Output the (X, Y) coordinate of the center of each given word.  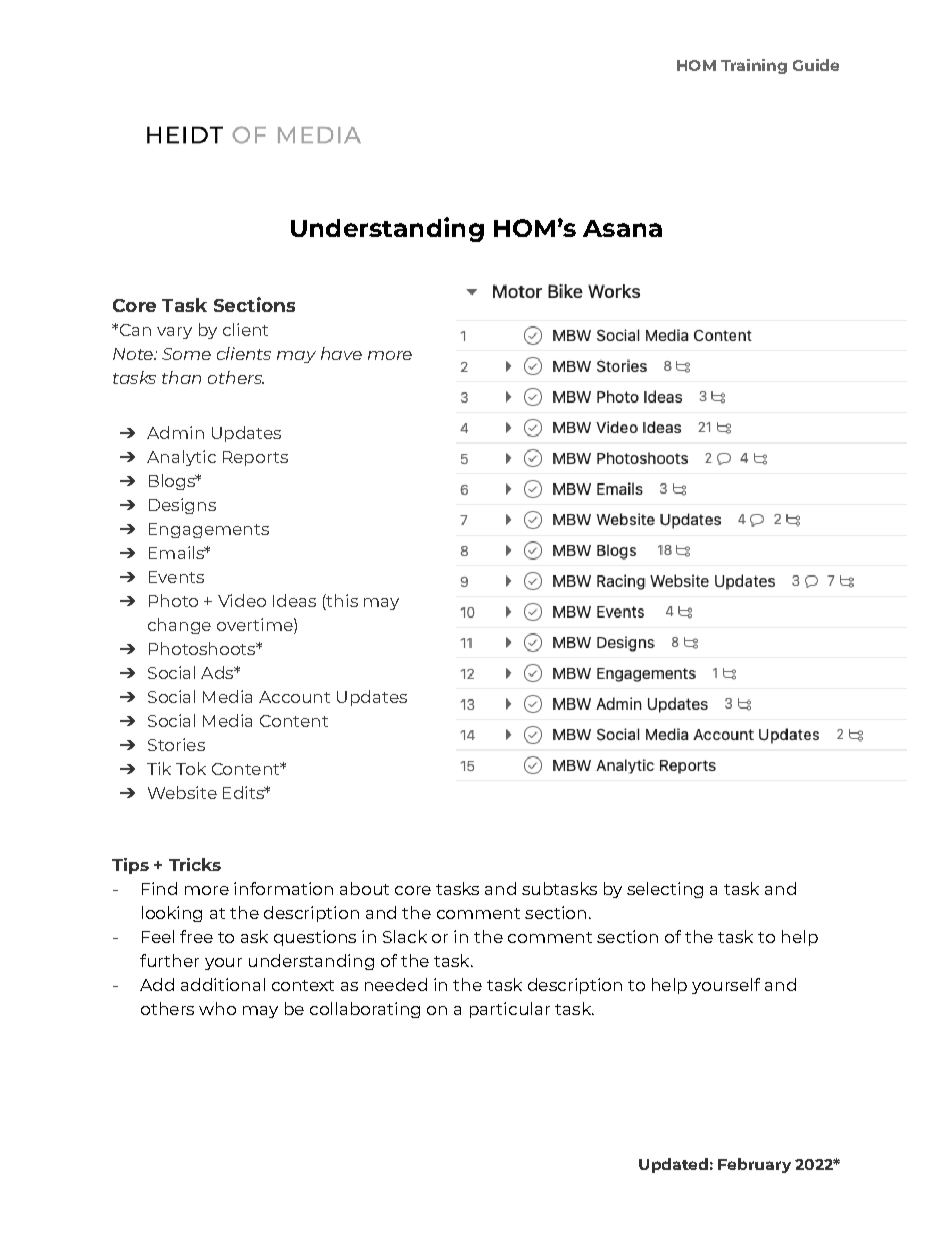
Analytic (181, 458)
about (364, 888)
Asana (622, 228)
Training (754, 66)
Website (182, 792)
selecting (665, 890)
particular (510, 1010)
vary (174, 333)
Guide (816, 65)
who (217, 1008)
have (341, 353)
